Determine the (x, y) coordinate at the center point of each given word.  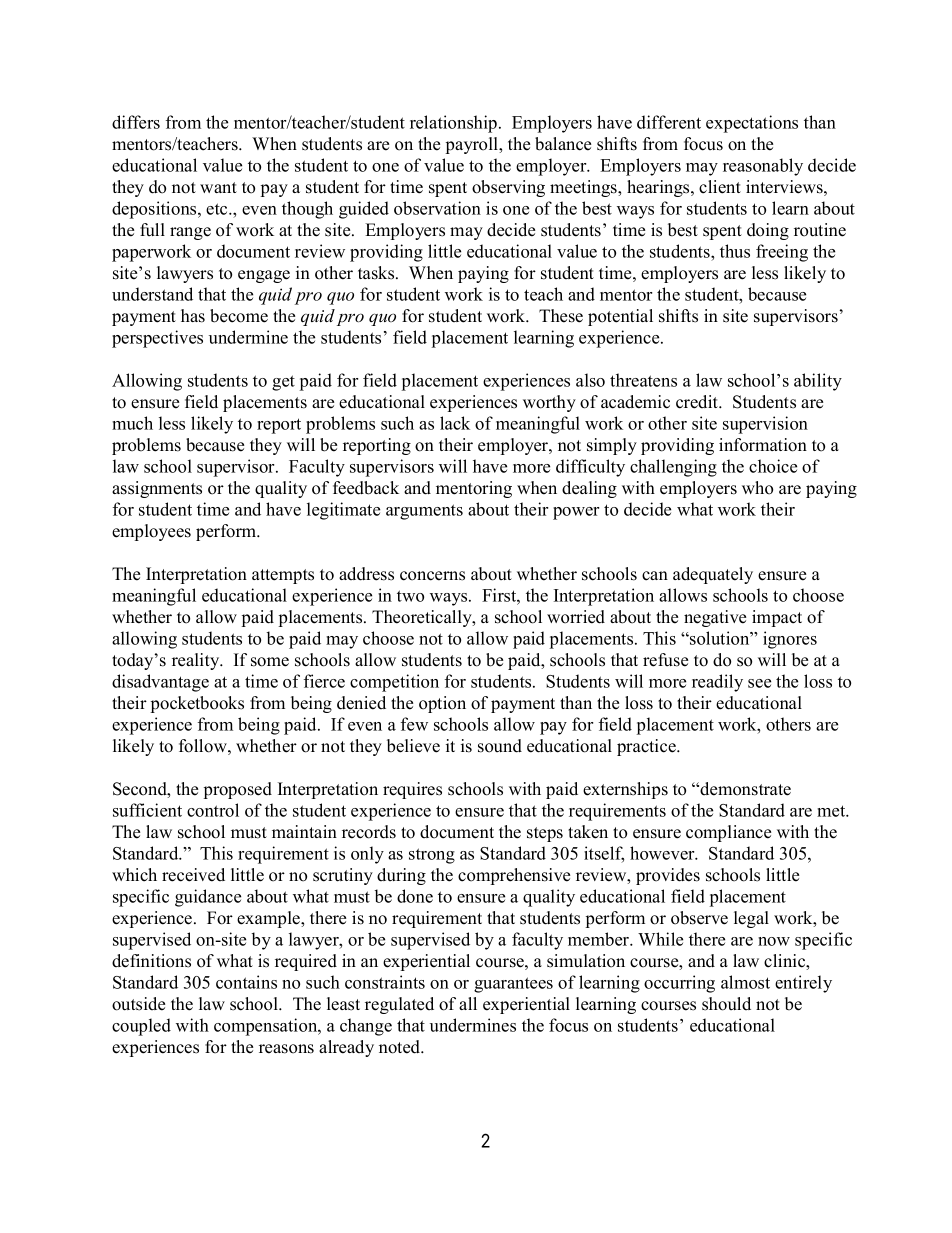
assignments (157, 489)
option (442, 704)
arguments (424, 512)
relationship (455, 124)
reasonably (763, 167)
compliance (728, 833)
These (561, 316)
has (193, 316)
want (218, 187)
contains (246, 982)
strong (432, 856)
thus (735, 251)
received (193, 875)
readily (717, 683)
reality (197, 661)
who (757, 488)
